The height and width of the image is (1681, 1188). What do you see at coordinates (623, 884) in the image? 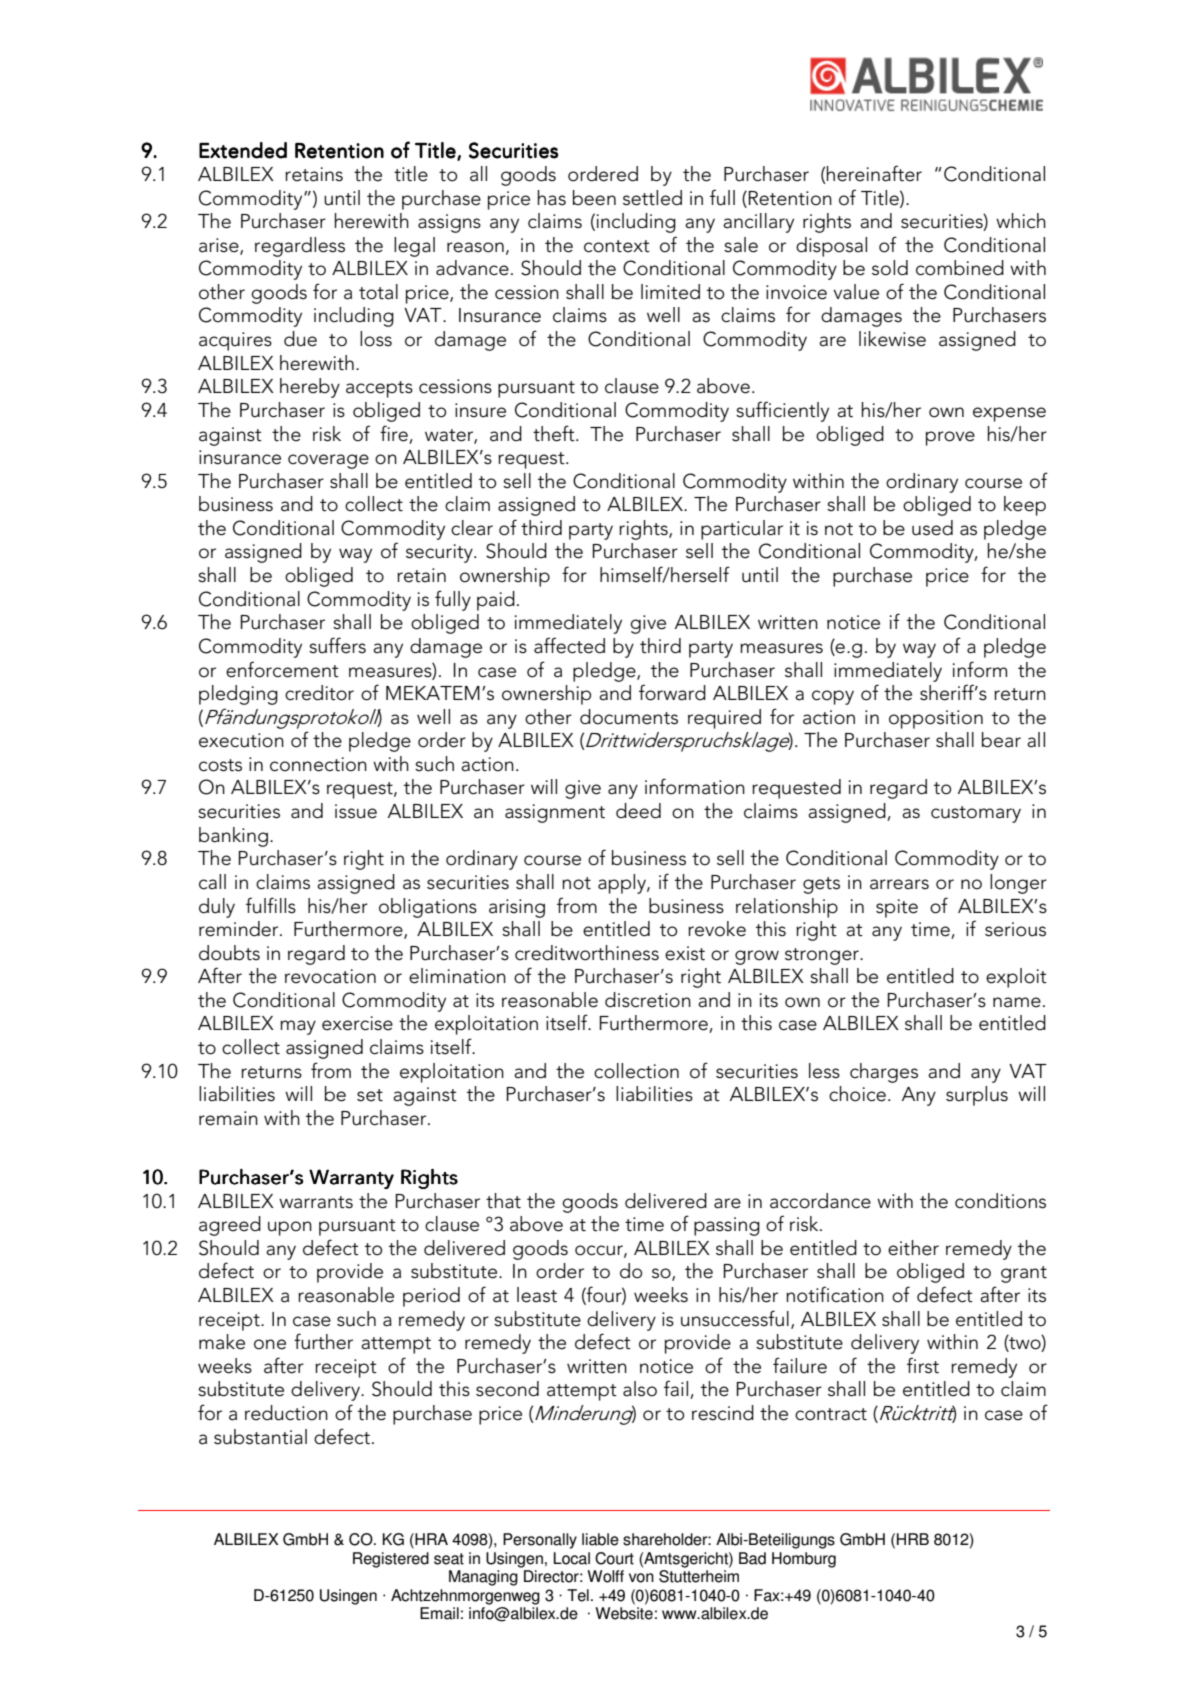
I see `apply` at bounding box center [623, 884].
